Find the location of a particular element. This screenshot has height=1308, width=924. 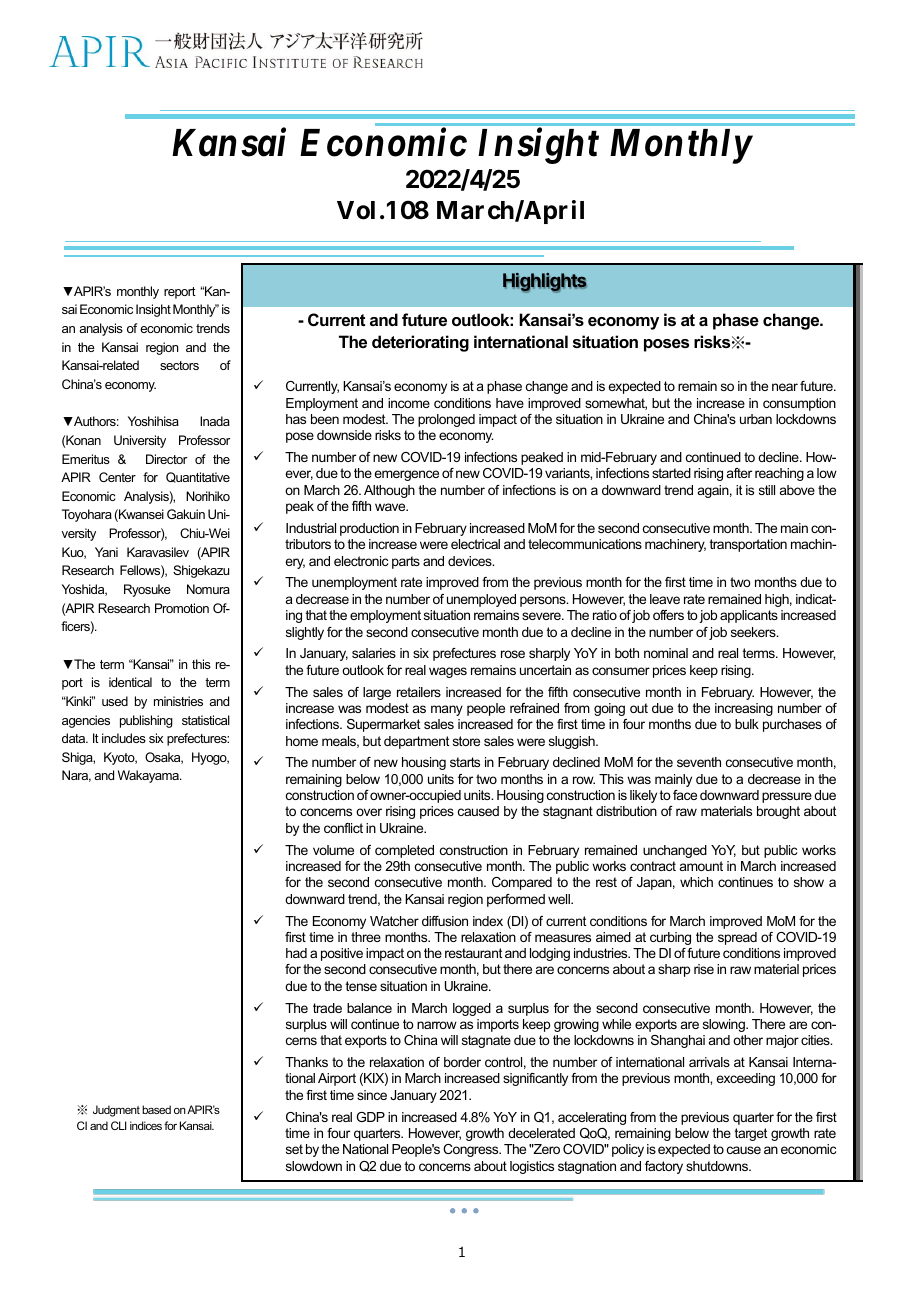

seventh is located at coordinates (699, 762).
